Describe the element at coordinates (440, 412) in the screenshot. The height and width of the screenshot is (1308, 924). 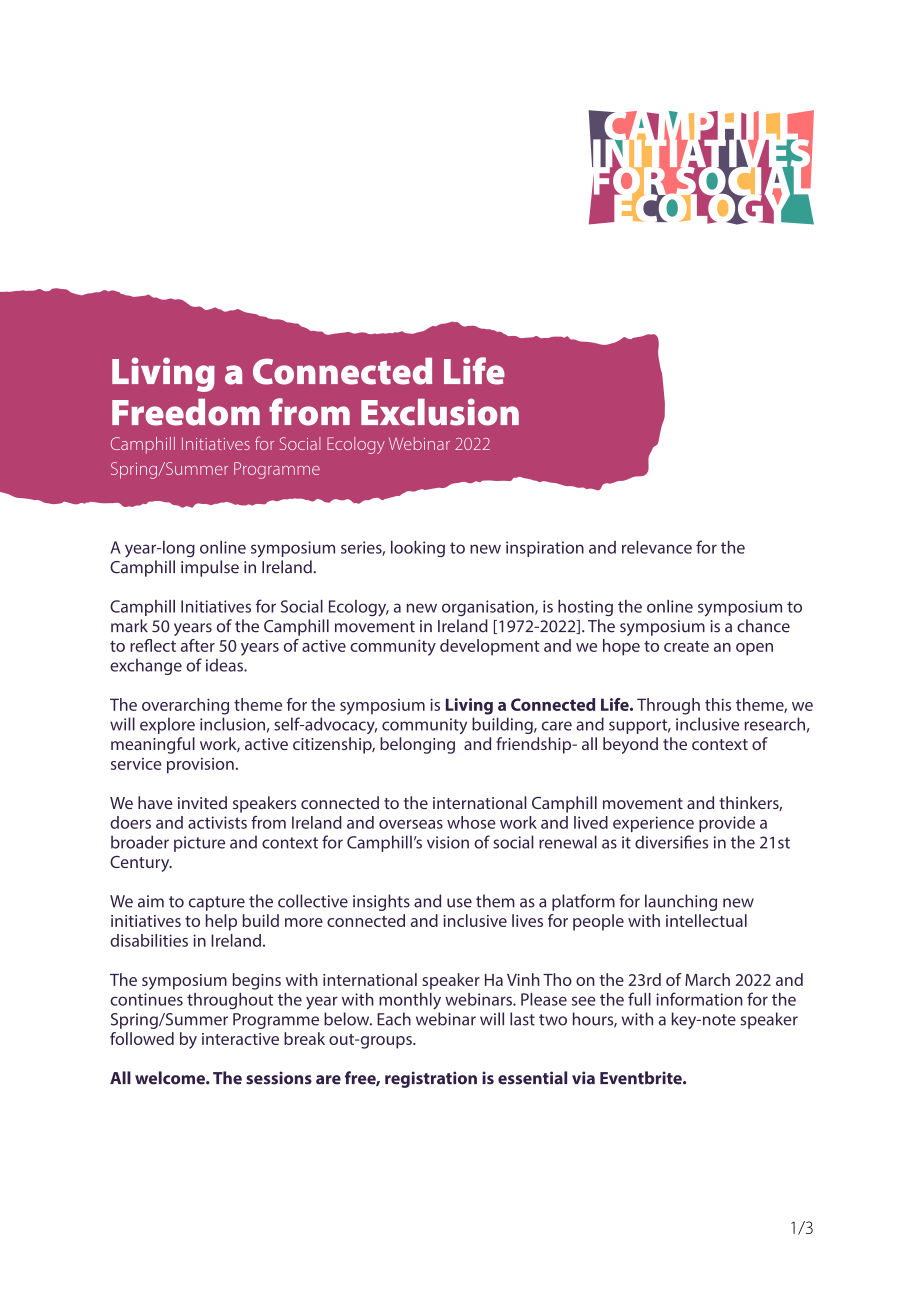
I see `Exclusion` at that location.
